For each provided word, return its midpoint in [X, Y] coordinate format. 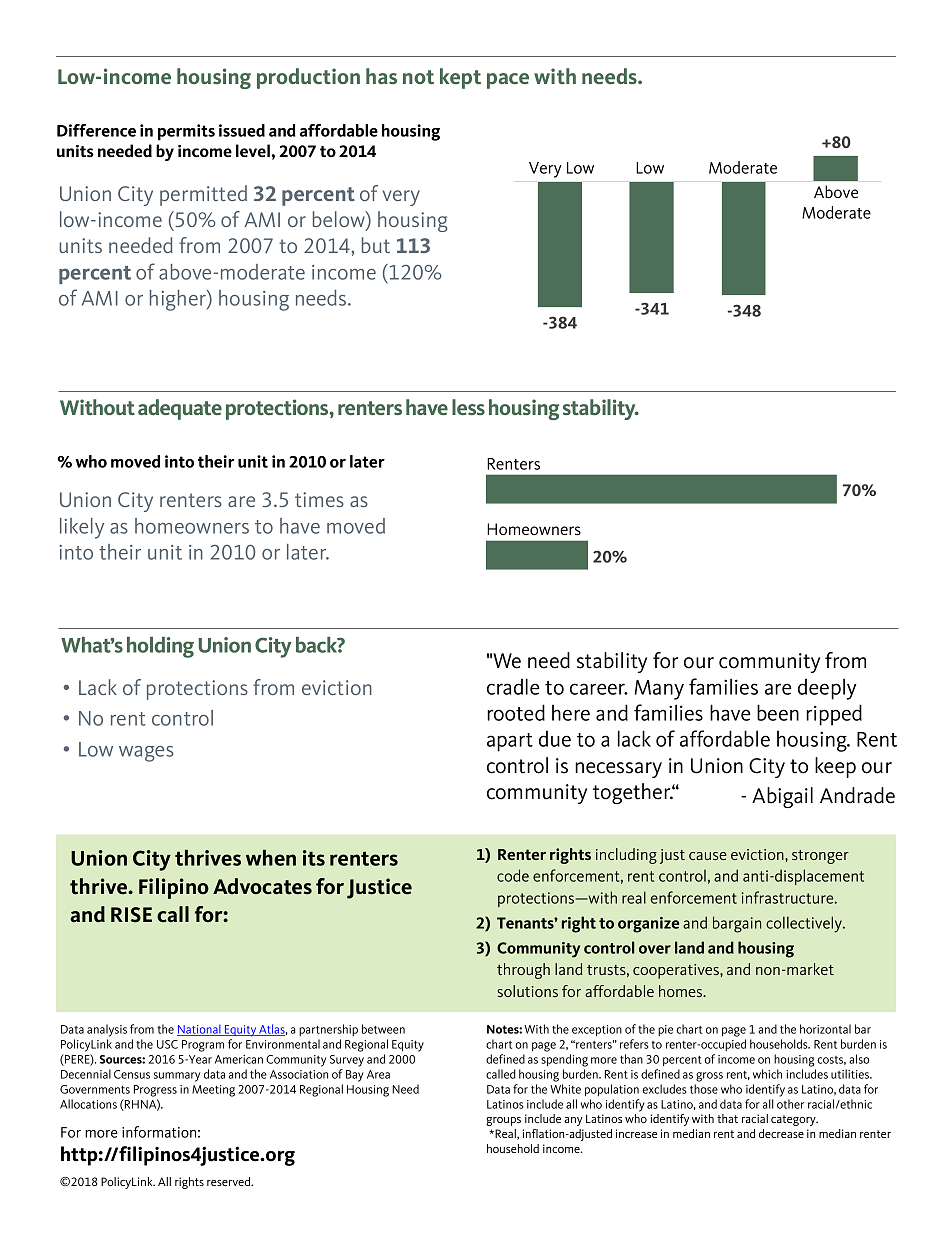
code [513, 875]
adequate [180, 409]
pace [508, 81]
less [468, 407]
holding [160, 647]
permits [186, 132]
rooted [516, 712]
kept [460, 78]
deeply [827, 689]
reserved [230, 1181]
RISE [131, 915]
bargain [737, 924]
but [376, 245]
